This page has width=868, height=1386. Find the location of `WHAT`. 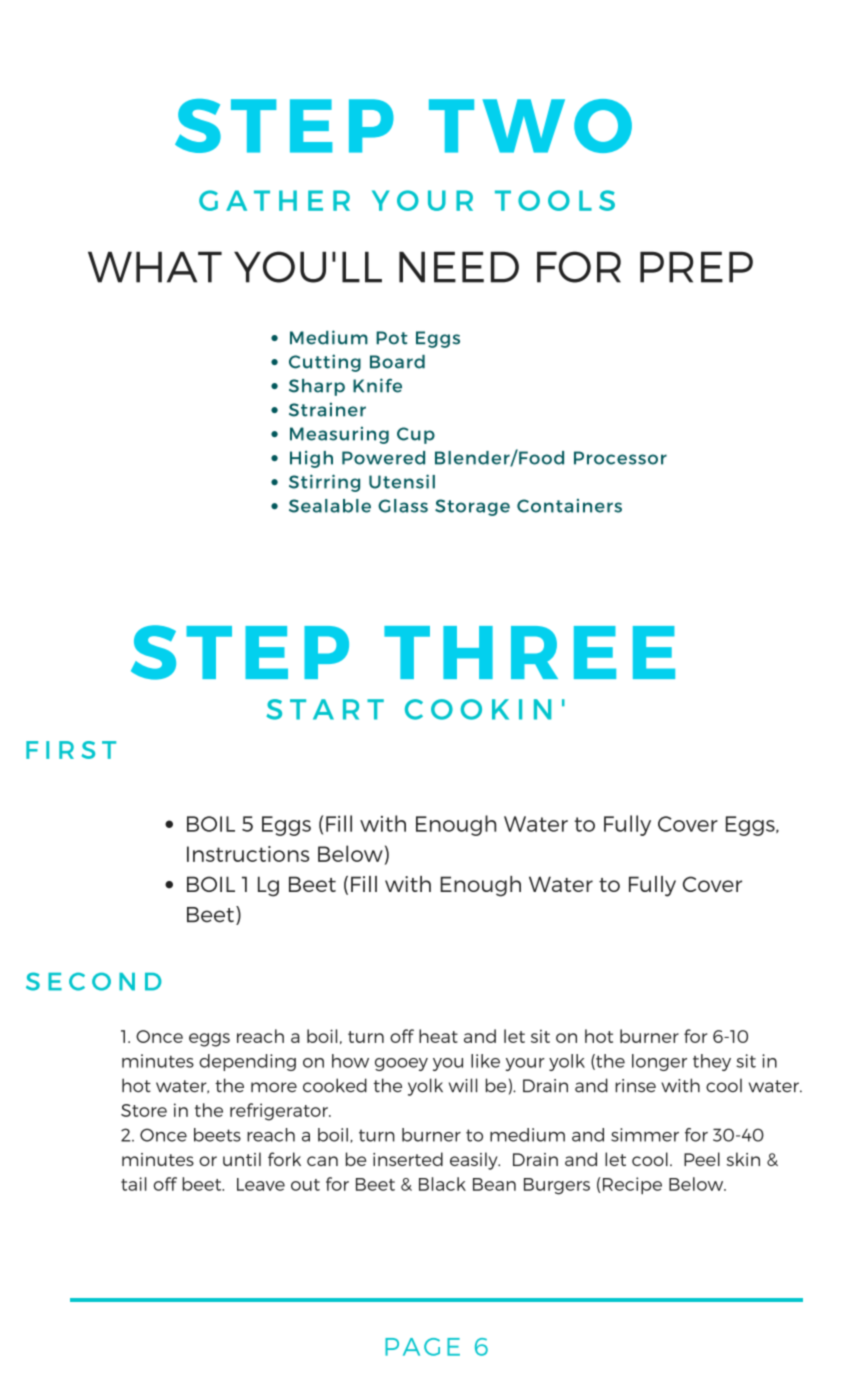

WHAT is located at coordinates (155, 267).
